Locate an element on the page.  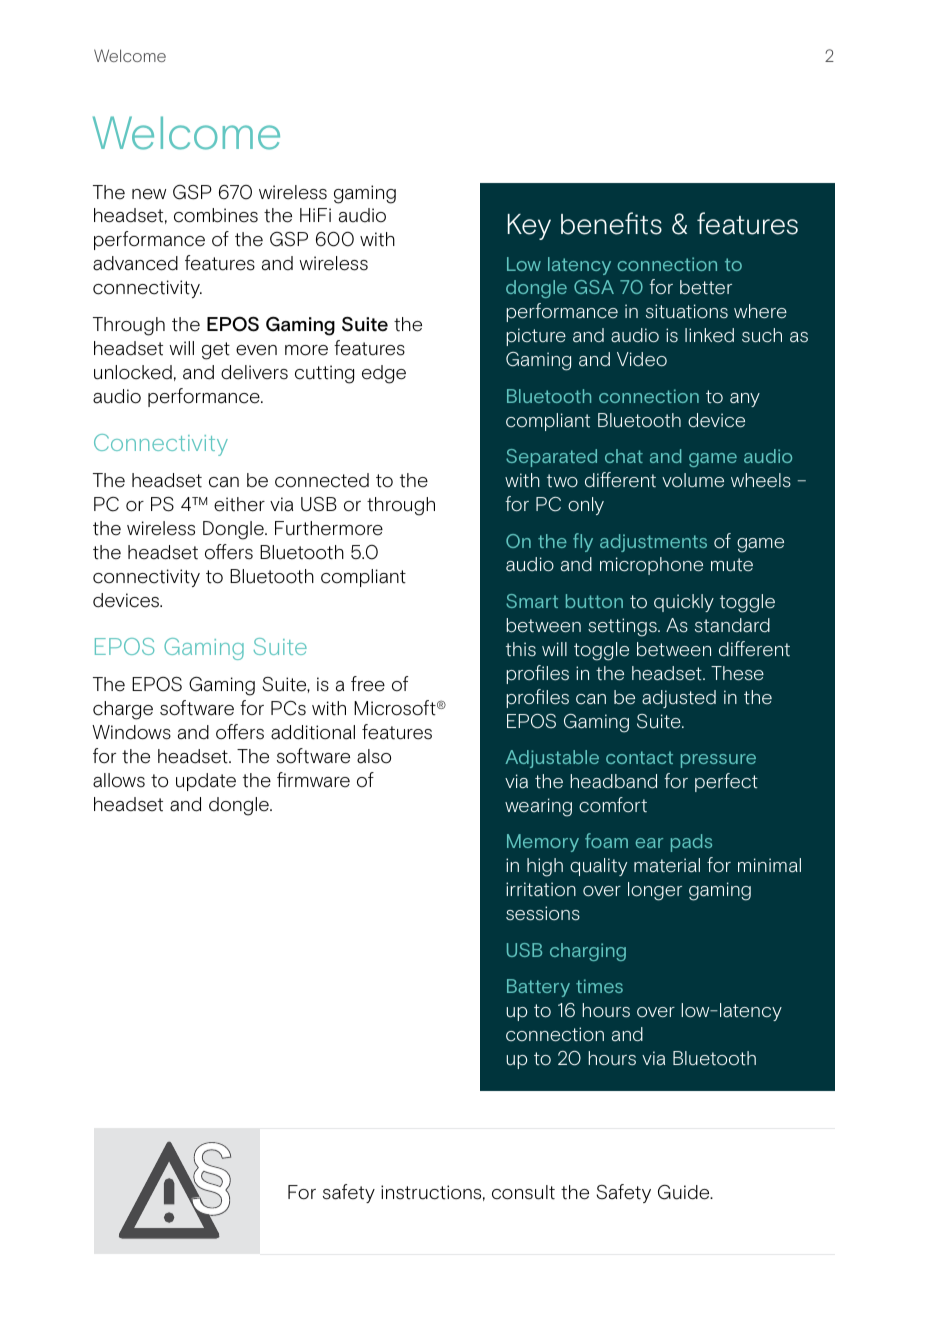
free is located at coordinates (368, 684).
